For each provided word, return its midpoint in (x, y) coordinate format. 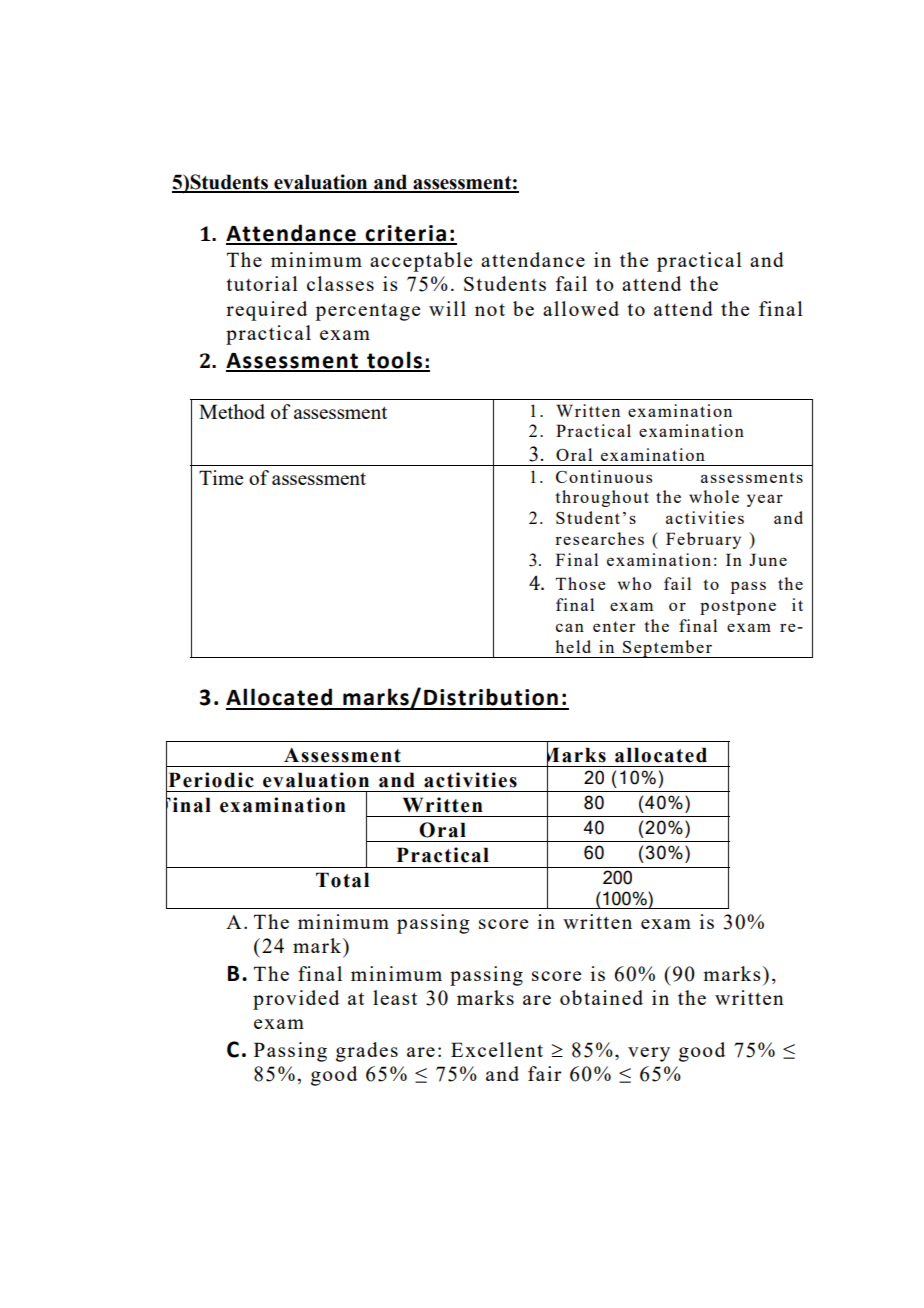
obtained (601, 997)
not (490, 310)
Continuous (604, 476)
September (667, 649)
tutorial (262, 283)
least (395, 997)
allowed (581, 308)
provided (296, 1000)
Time (221, 477)
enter (614, 626)
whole (714, 496)
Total (342, 880)
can (570, 627)
